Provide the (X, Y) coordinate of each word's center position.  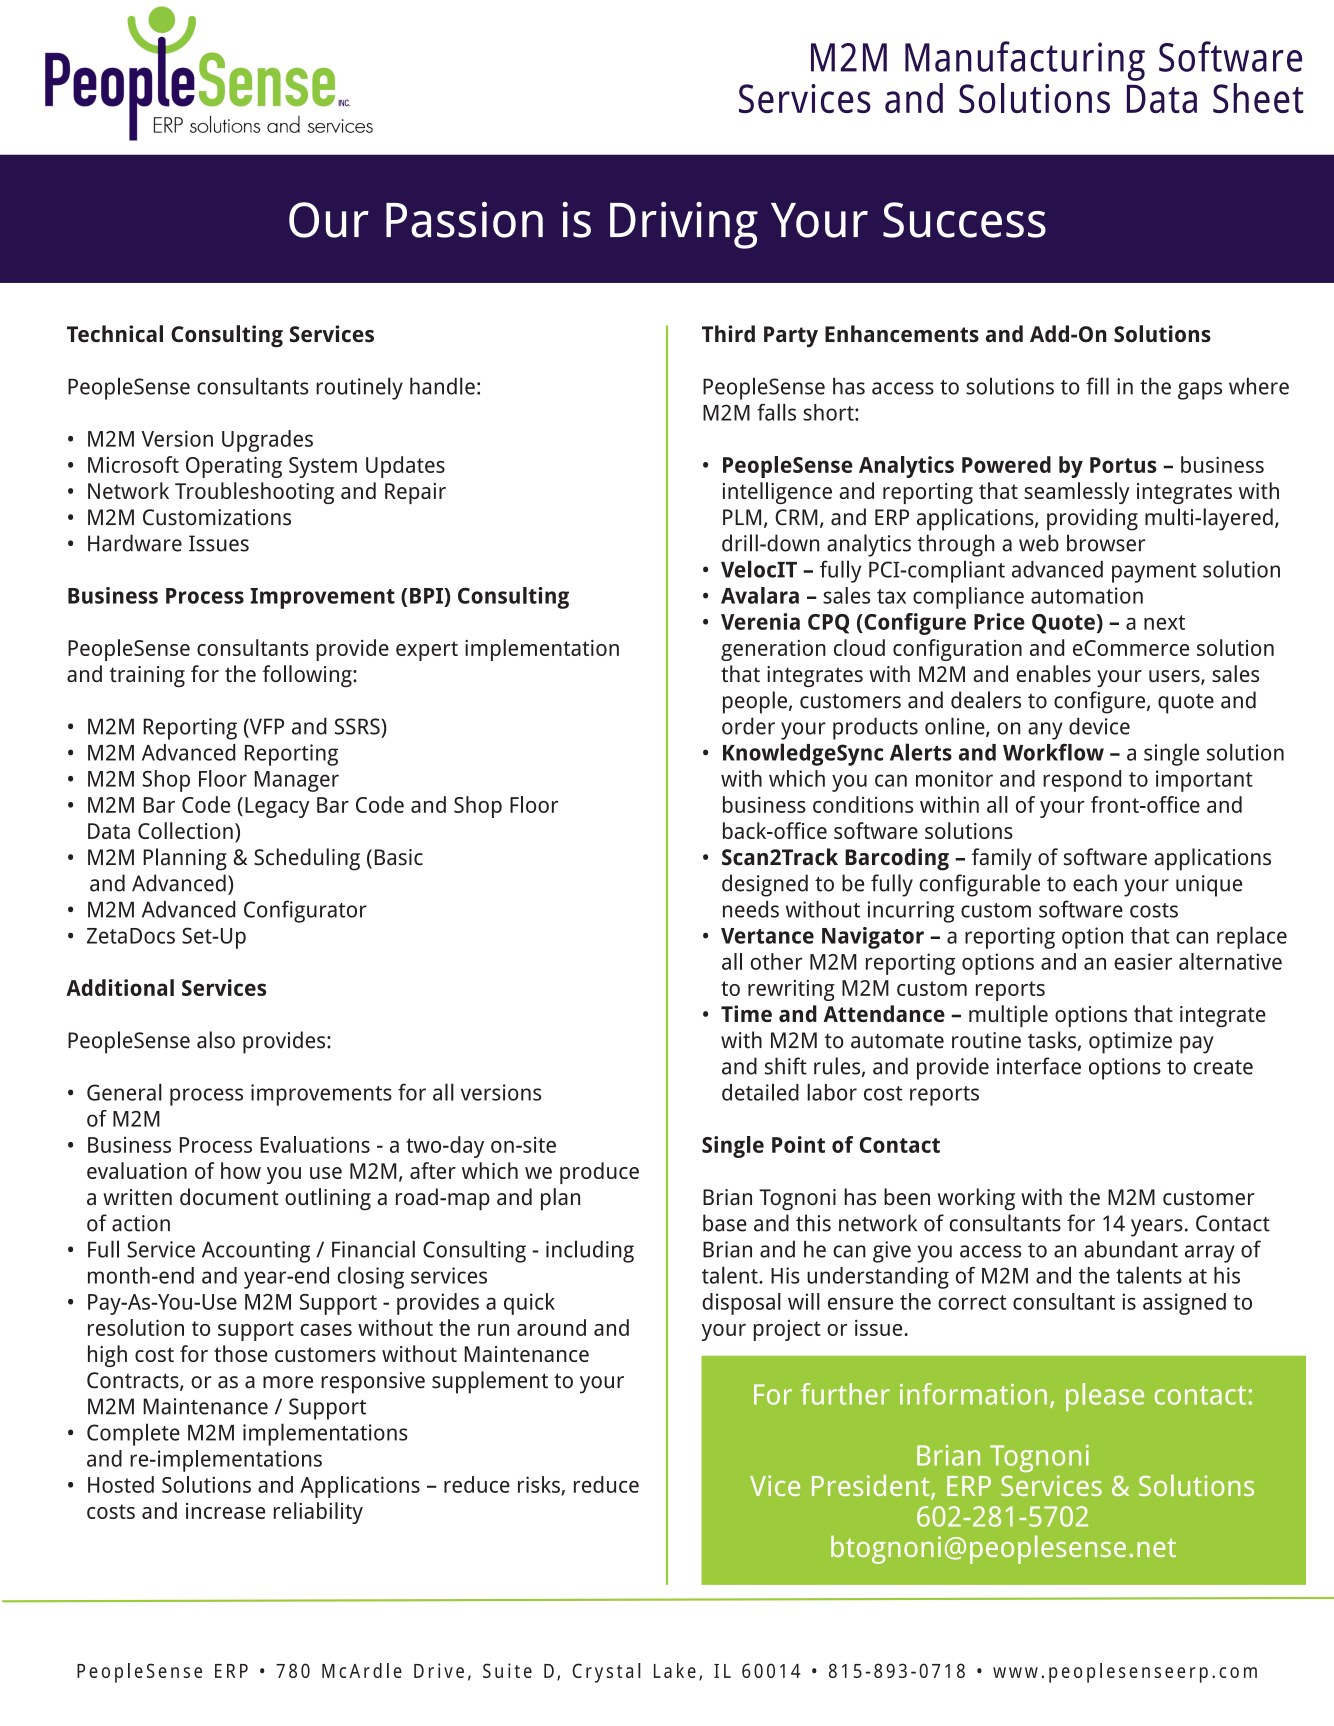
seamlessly (1077, 493)
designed (765, 885)
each (1095, 883)
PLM (742, 517)
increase (225, 1511)
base (725, 1223)
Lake (675, 1670)
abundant (1131, 1249)
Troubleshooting (254, 493)
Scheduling (307, 859)
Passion (464, 220)
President (872, 1486)
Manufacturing (1025, 61)
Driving (684, 225)
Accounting (256, 1252)
